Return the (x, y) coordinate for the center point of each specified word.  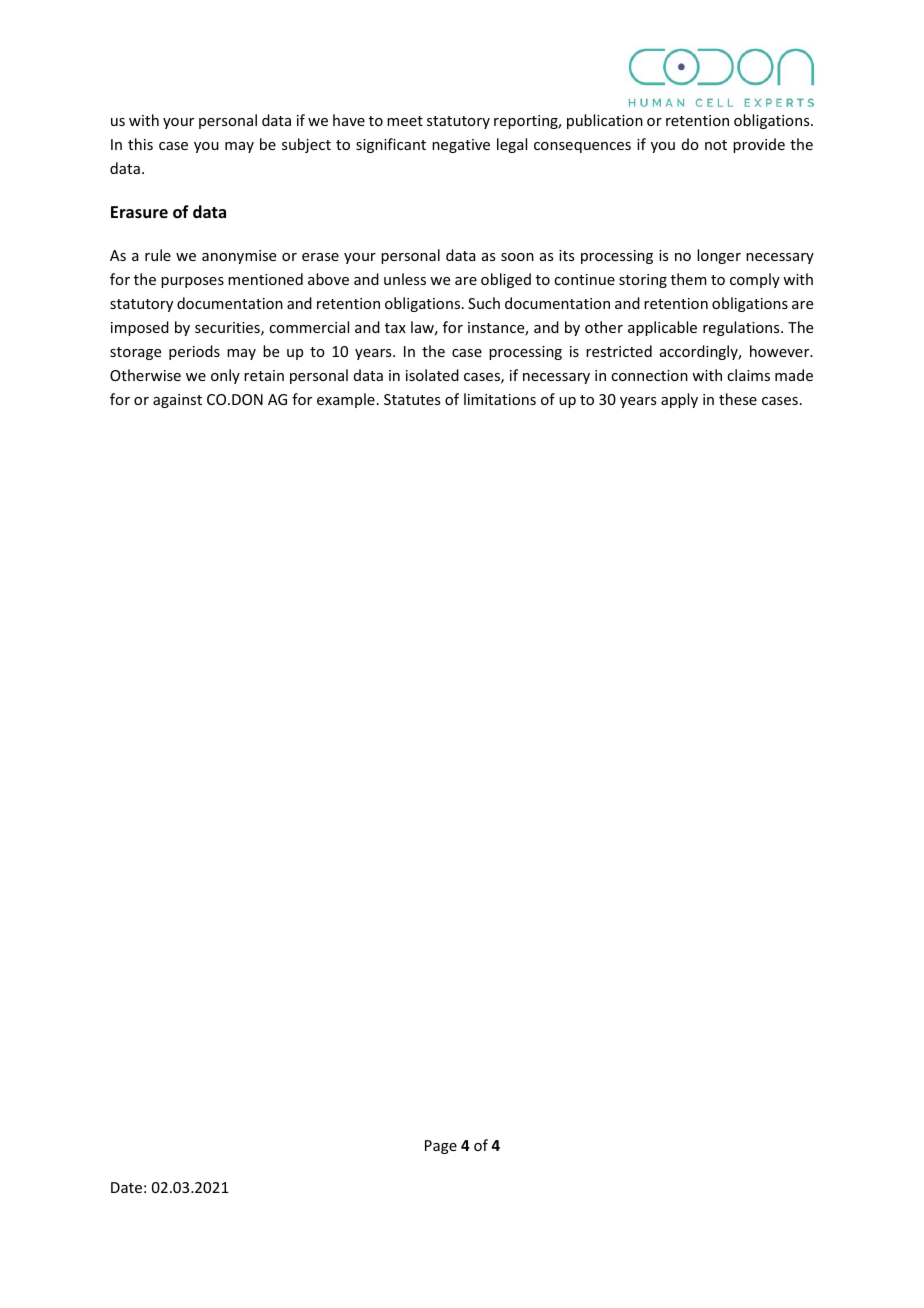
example (346, 400)
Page (441, 1147)
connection (649, 375)
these (738, 399)
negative (461, 146)
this (140, 144)
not (716, 145)
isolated (432, 375)
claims (748, 375)
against (177, 401)
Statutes (412, 399)
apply (679, 400)
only (225, 376)
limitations (500, 399)
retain (264, 375)
